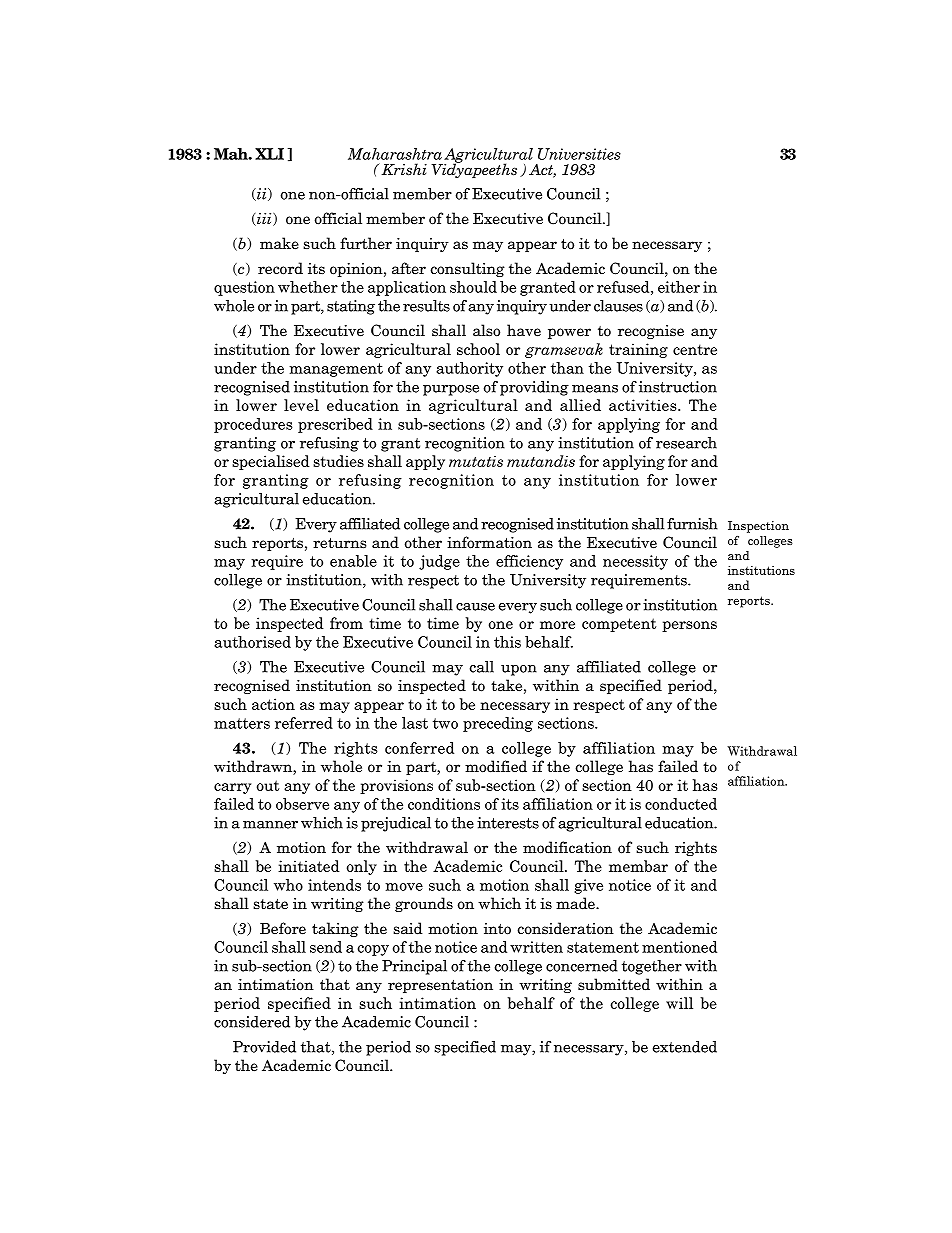  I want to click on either, so click(679, 287).
